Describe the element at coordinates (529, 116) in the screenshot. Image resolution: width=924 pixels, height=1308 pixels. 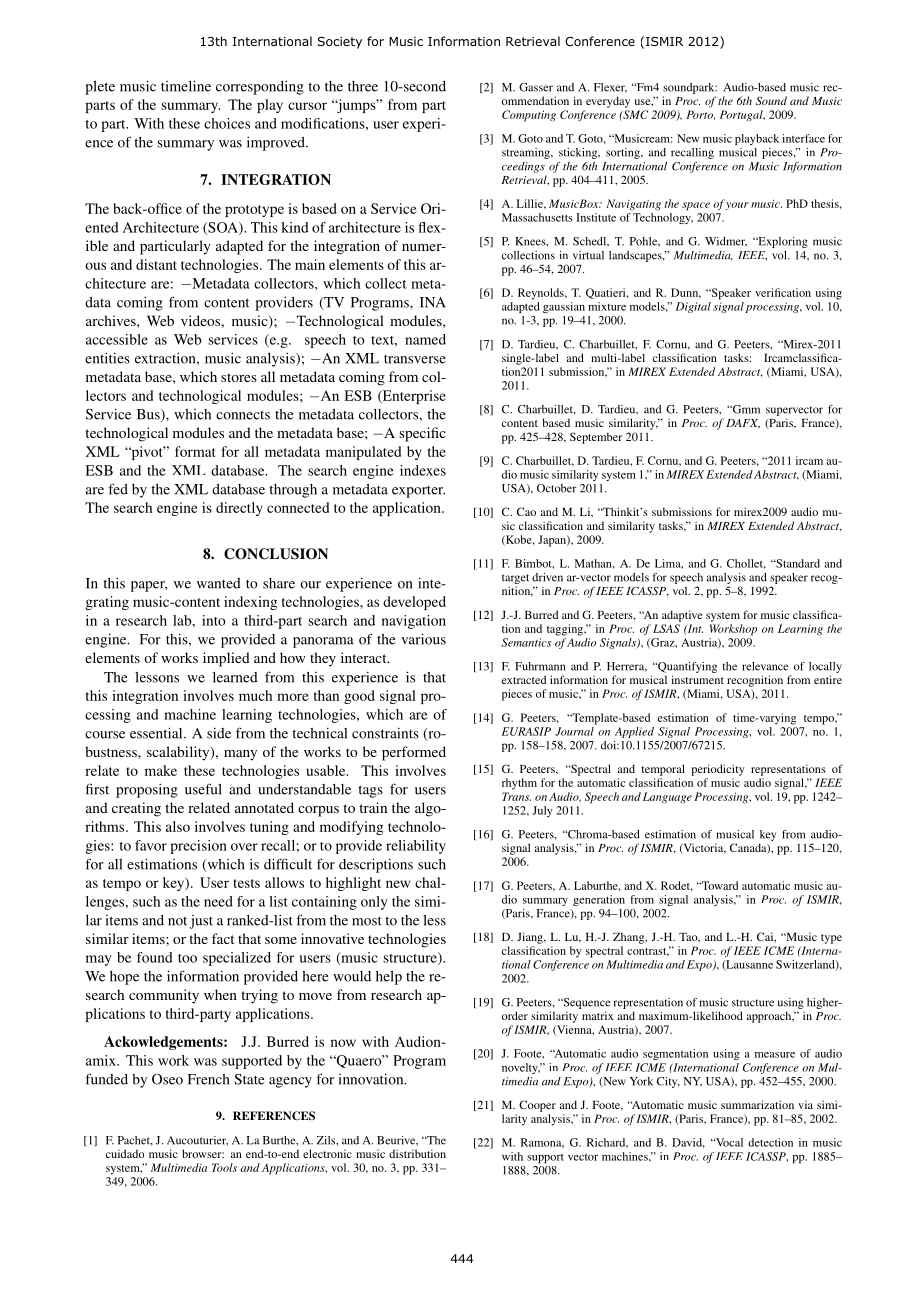
I see `Computing` at that location.
